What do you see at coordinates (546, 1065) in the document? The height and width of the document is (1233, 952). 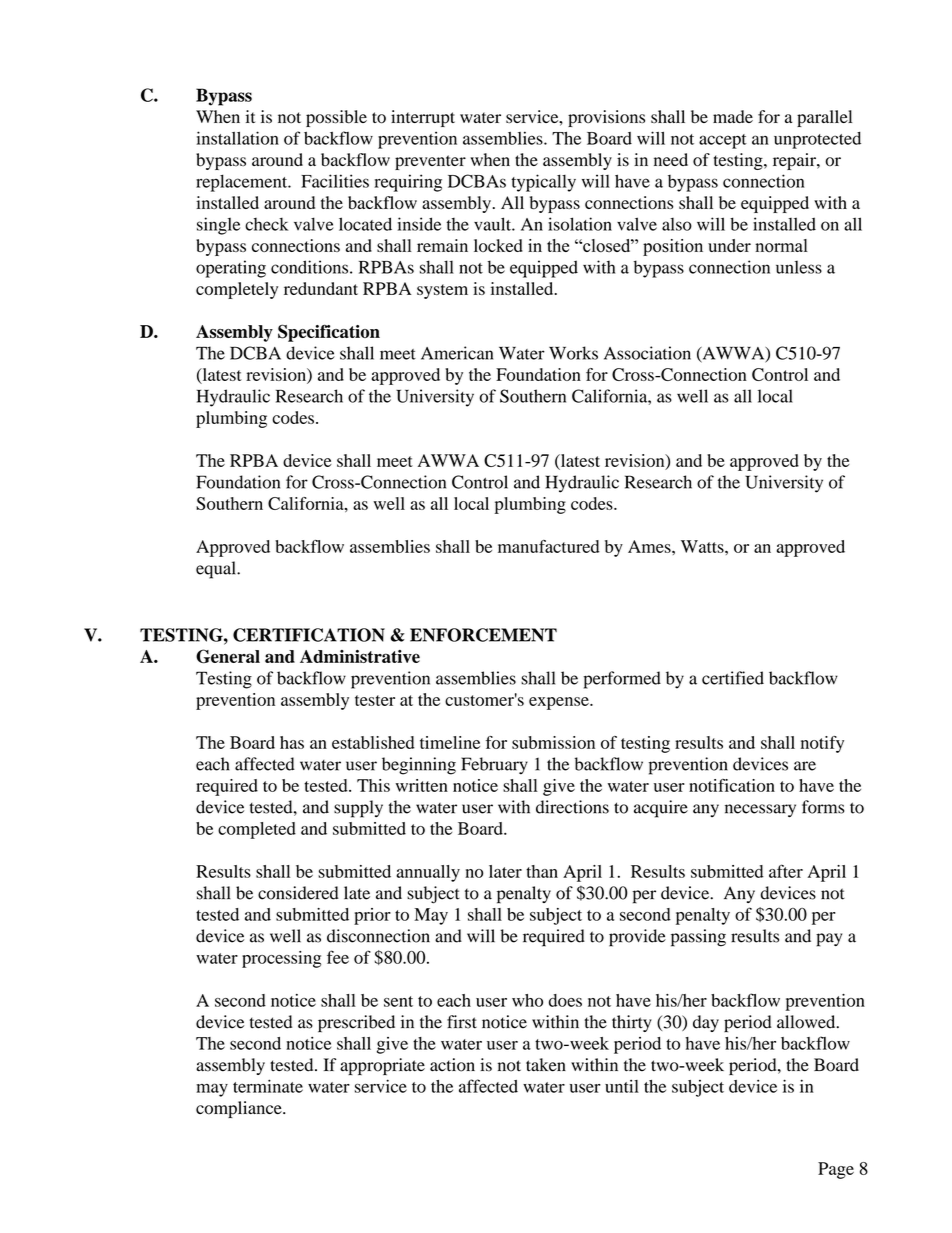 I see `taken` at bounding box center [546, 1065].
